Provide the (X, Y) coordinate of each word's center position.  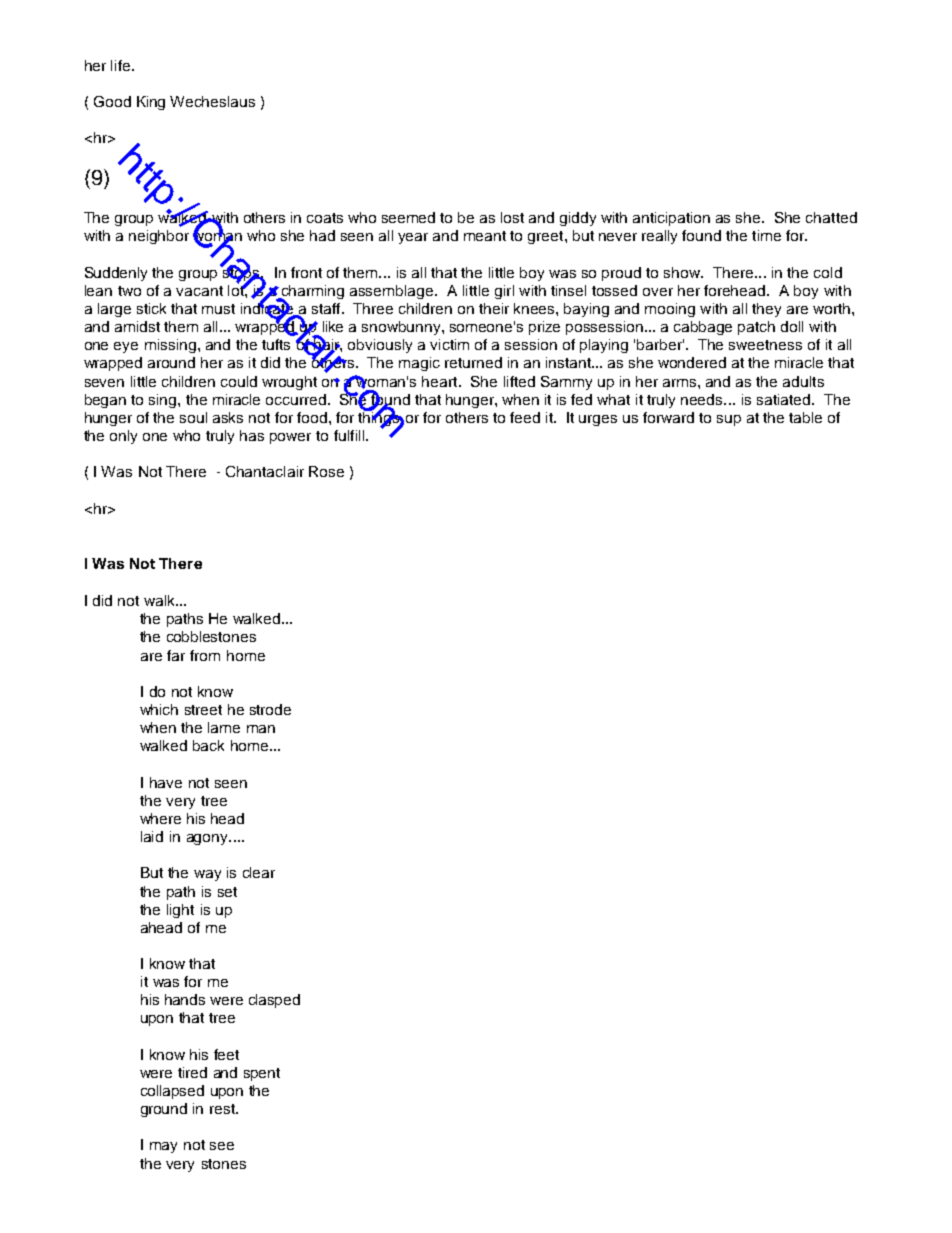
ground (164, 1110)
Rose (326, 471)
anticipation (671, 219)
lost (512, 217)
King (151, 103)
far (176, 655)
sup (729, 420)
